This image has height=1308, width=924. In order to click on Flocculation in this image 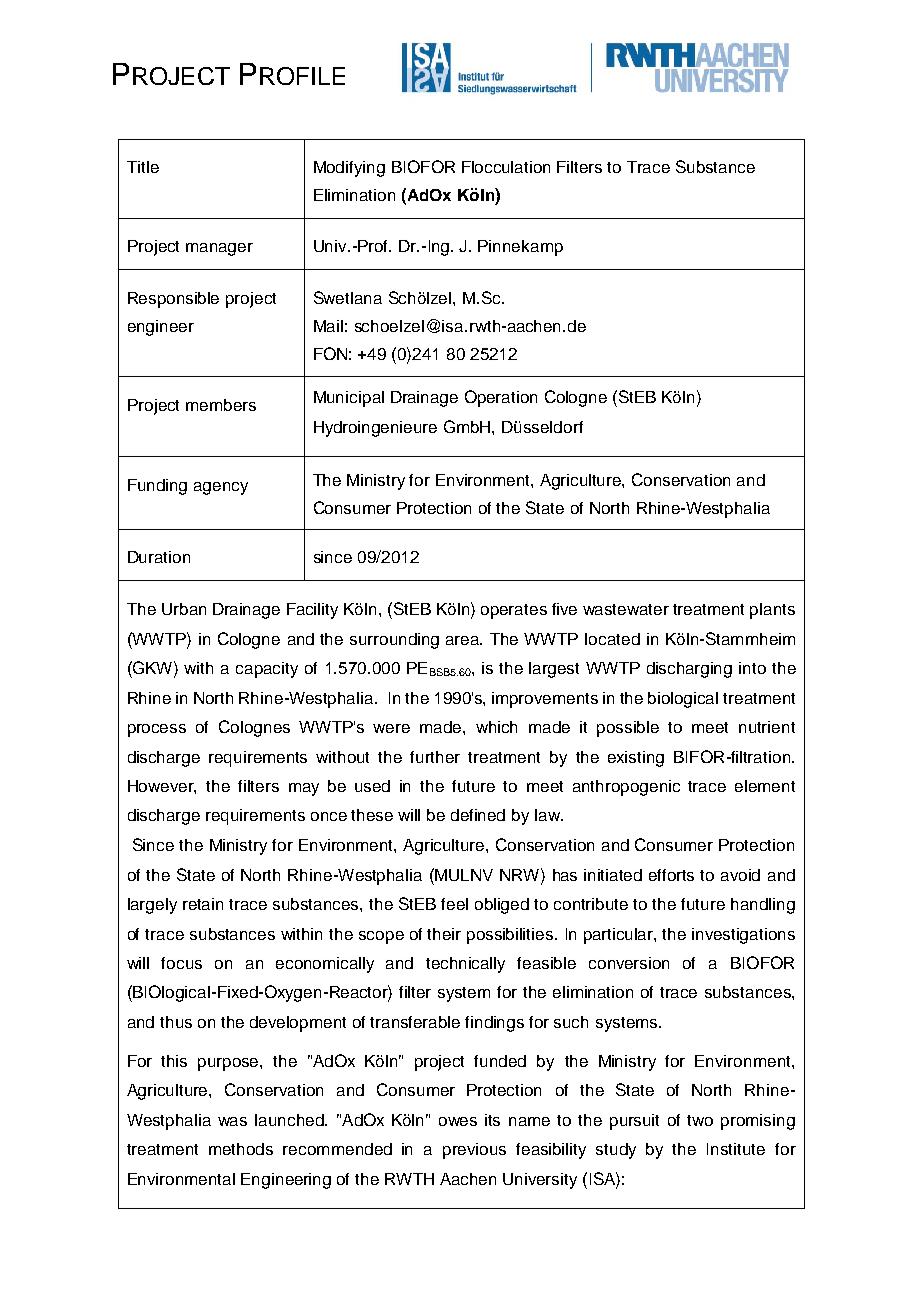, I will do `click(506, 167)`.
